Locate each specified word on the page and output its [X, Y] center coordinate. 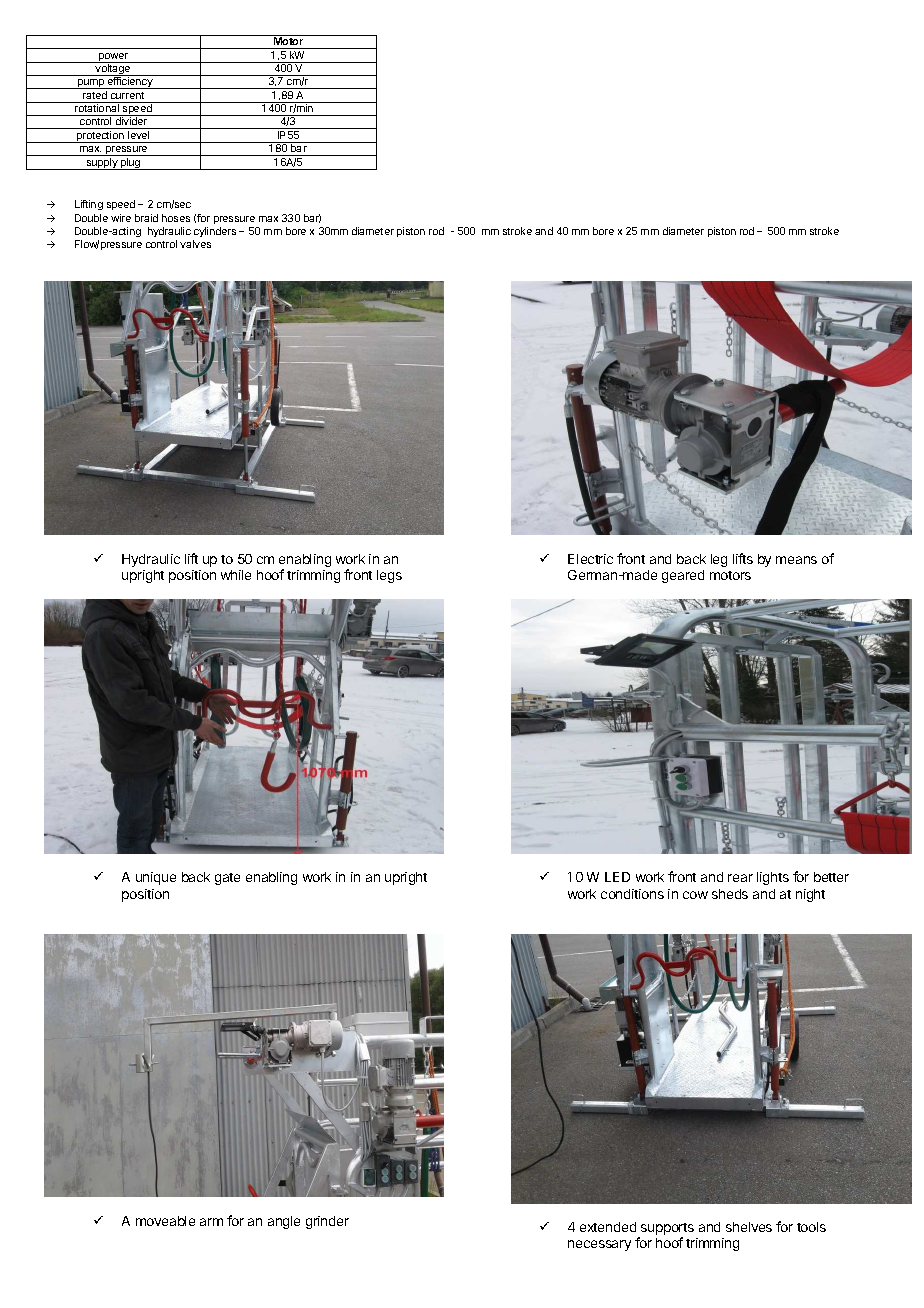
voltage [113, 70]
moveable [165, 1221]
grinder [327, 1222]
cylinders [215, 232]
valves [195, 244]
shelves [749, 1227]
